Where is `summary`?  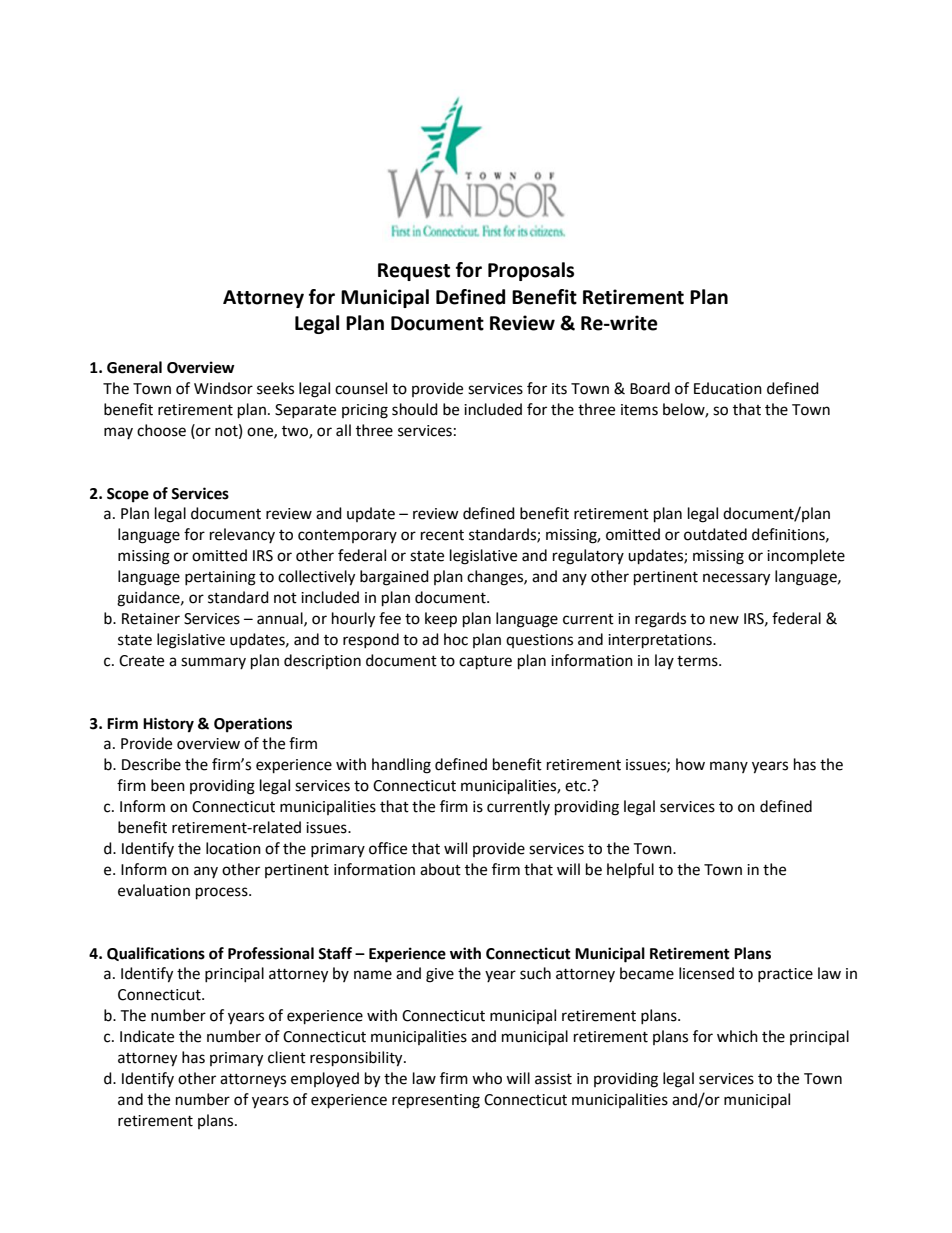
summary is located at coordinates (213, 663).
